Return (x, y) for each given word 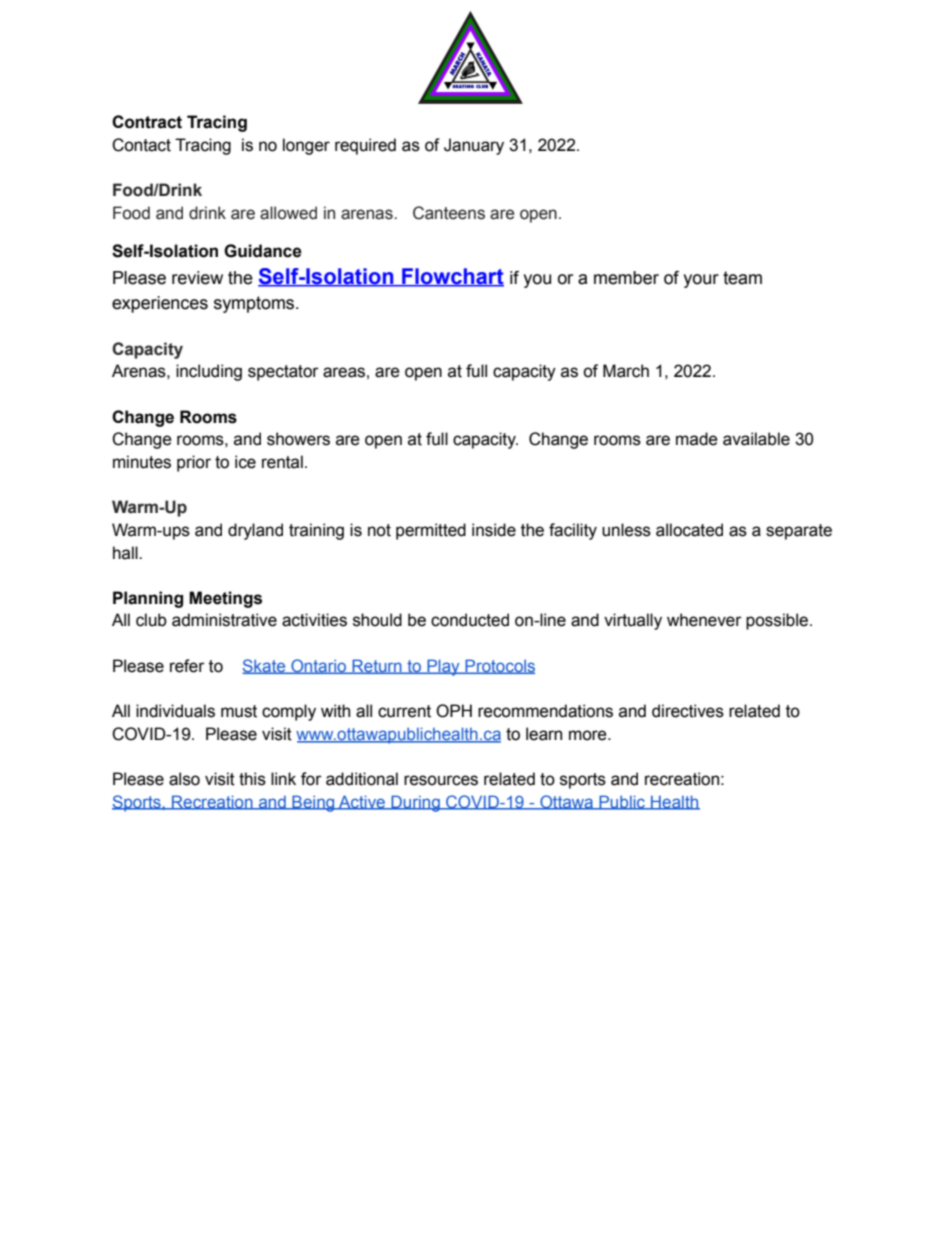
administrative (224, 620)
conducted (470, 620)
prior (194, 463)
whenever (704, 620)
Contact (141, 145)
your (701, 281)
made (697, 439)
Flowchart (452, 277)
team (742, 278)
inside (494, 530)
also (184, 779)
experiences (160, 304)
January (474, 146)
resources (441, 780)
